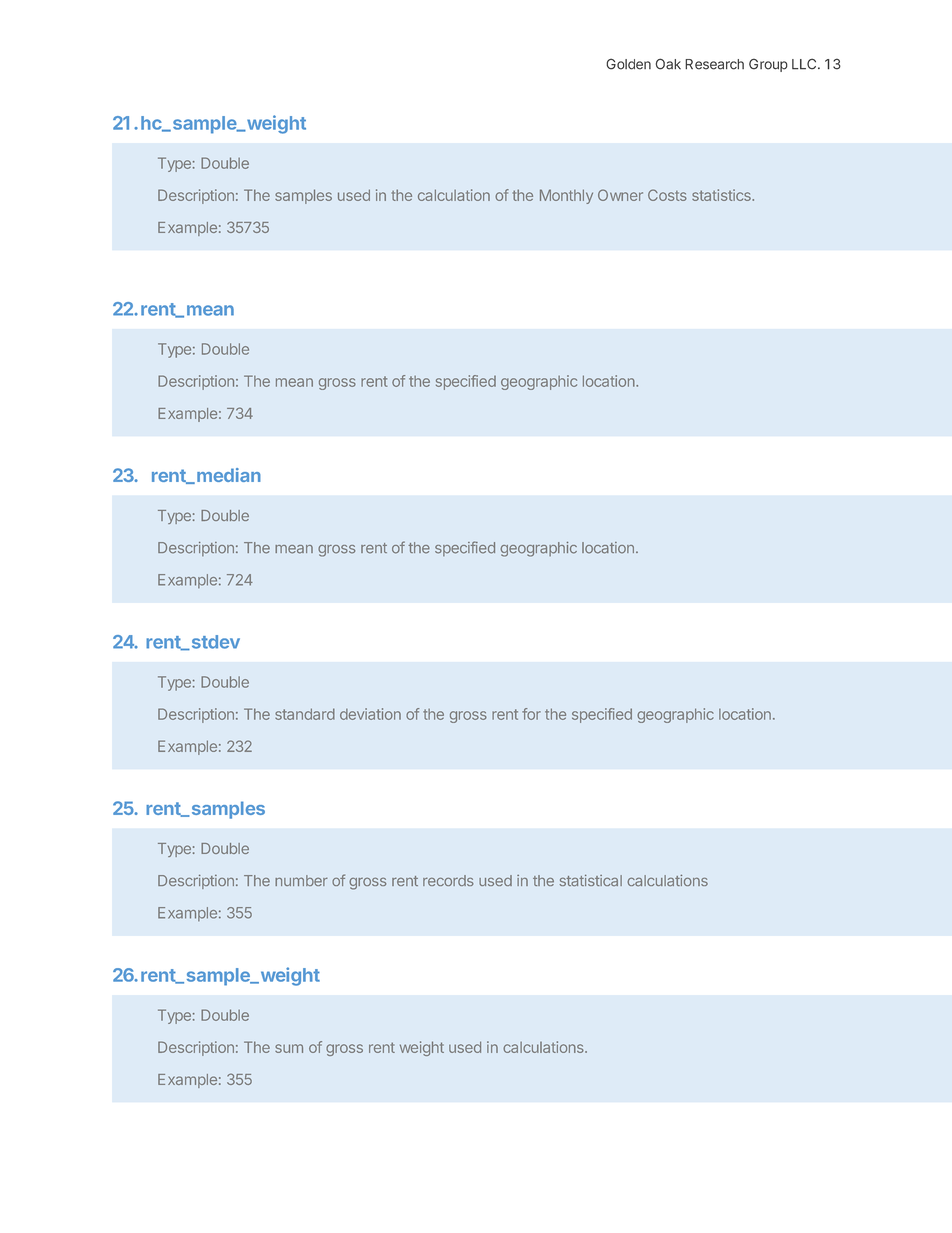  What do you see at coordinates (566, 196) in the image?
I see `Monthly` at bounding box center [566, 196].
